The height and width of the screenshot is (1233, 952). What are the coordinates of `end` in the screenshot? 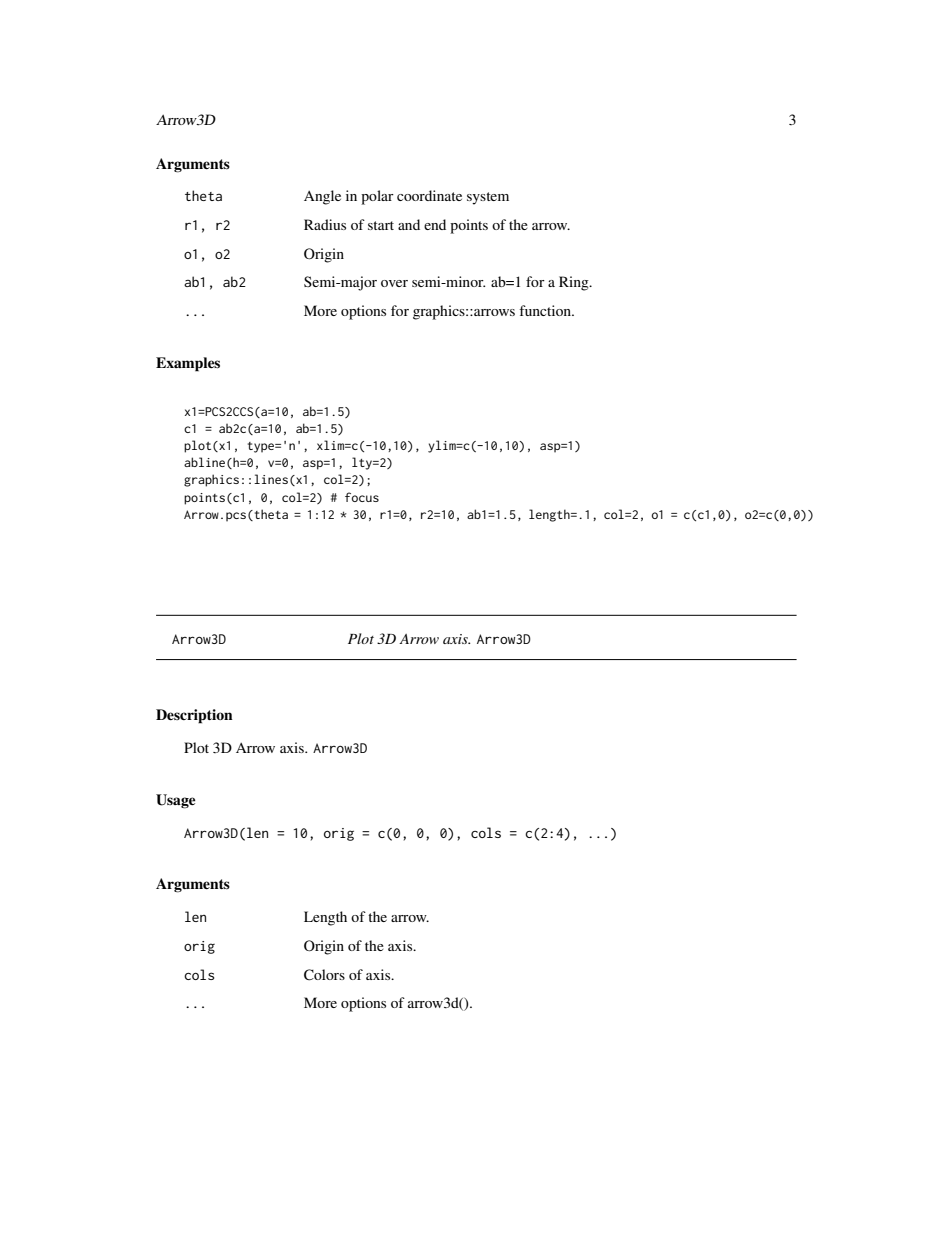 It's located at (435, 224).
